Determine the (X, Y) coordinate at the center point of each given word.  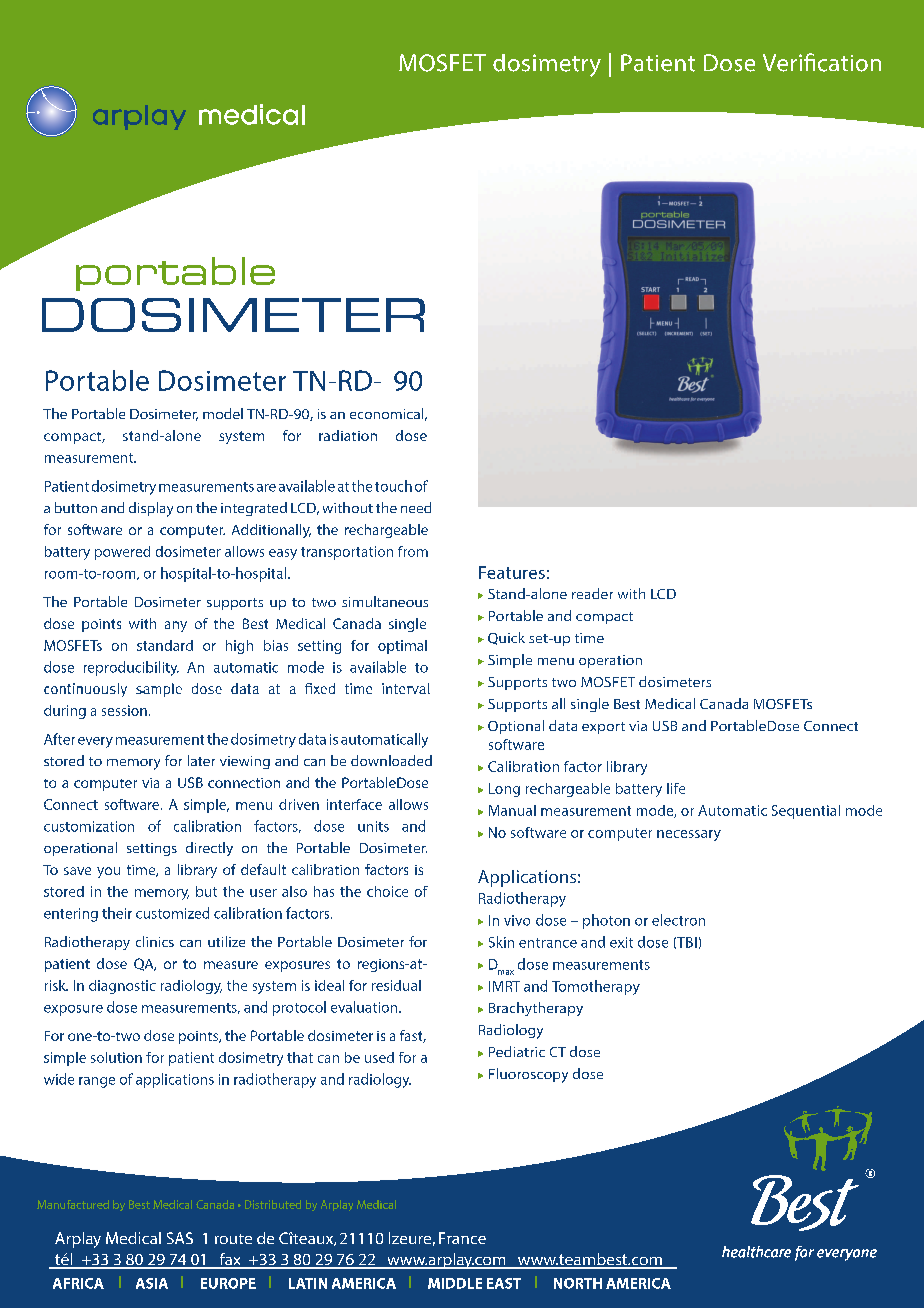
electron (678, 920)
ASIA (152, 1283)
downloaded (391, 760)
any (176, 626)
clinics (155, 941)
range (97, 1082)
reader (592, 593)
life (676, 788)
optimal (402, 647)
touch (393, 486)
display (151, 509)
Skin (501, 942)
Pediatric (517, 1051)
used (379, 1057)
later (201, 760)
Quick (506, 638)
